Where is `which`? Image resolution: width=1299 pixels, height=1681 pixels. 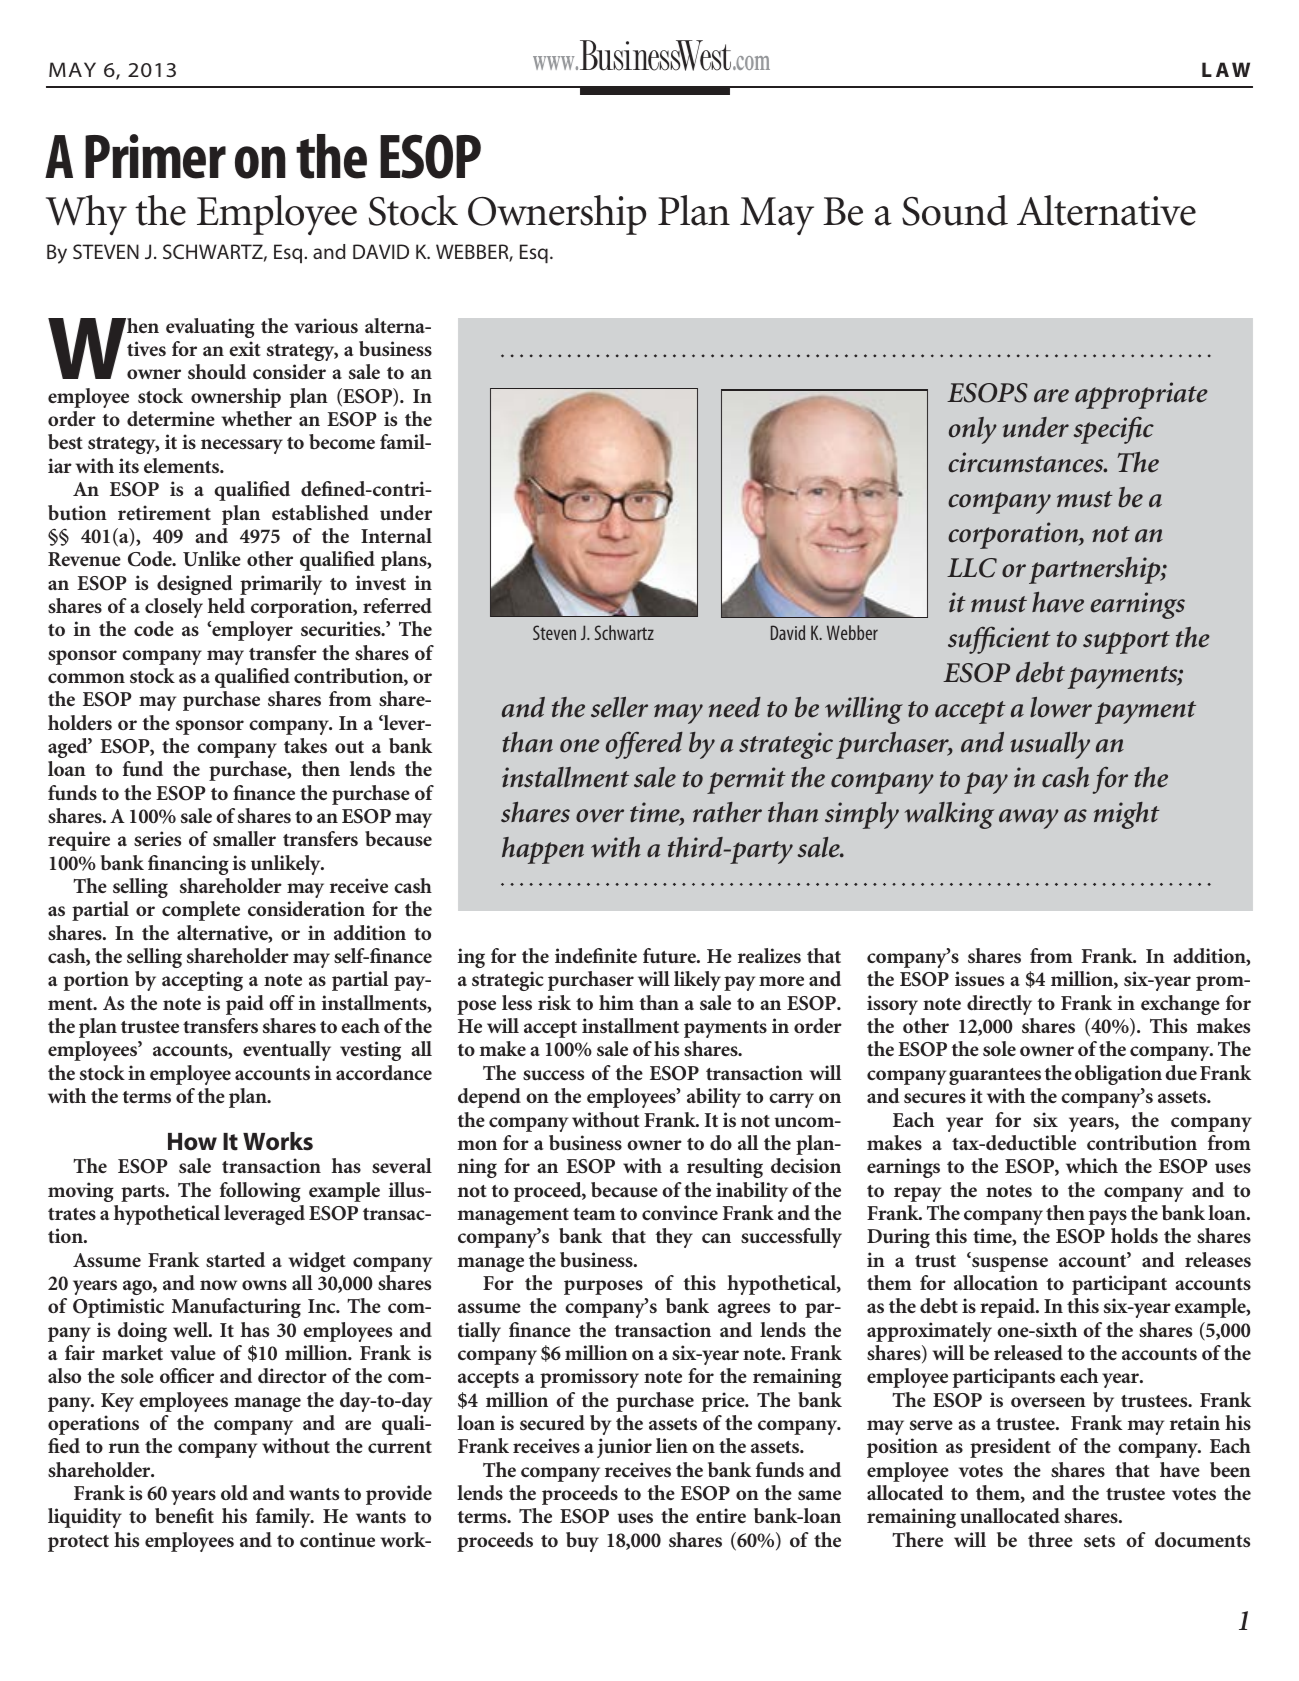
which is located at coordinates (1092, 1165).
